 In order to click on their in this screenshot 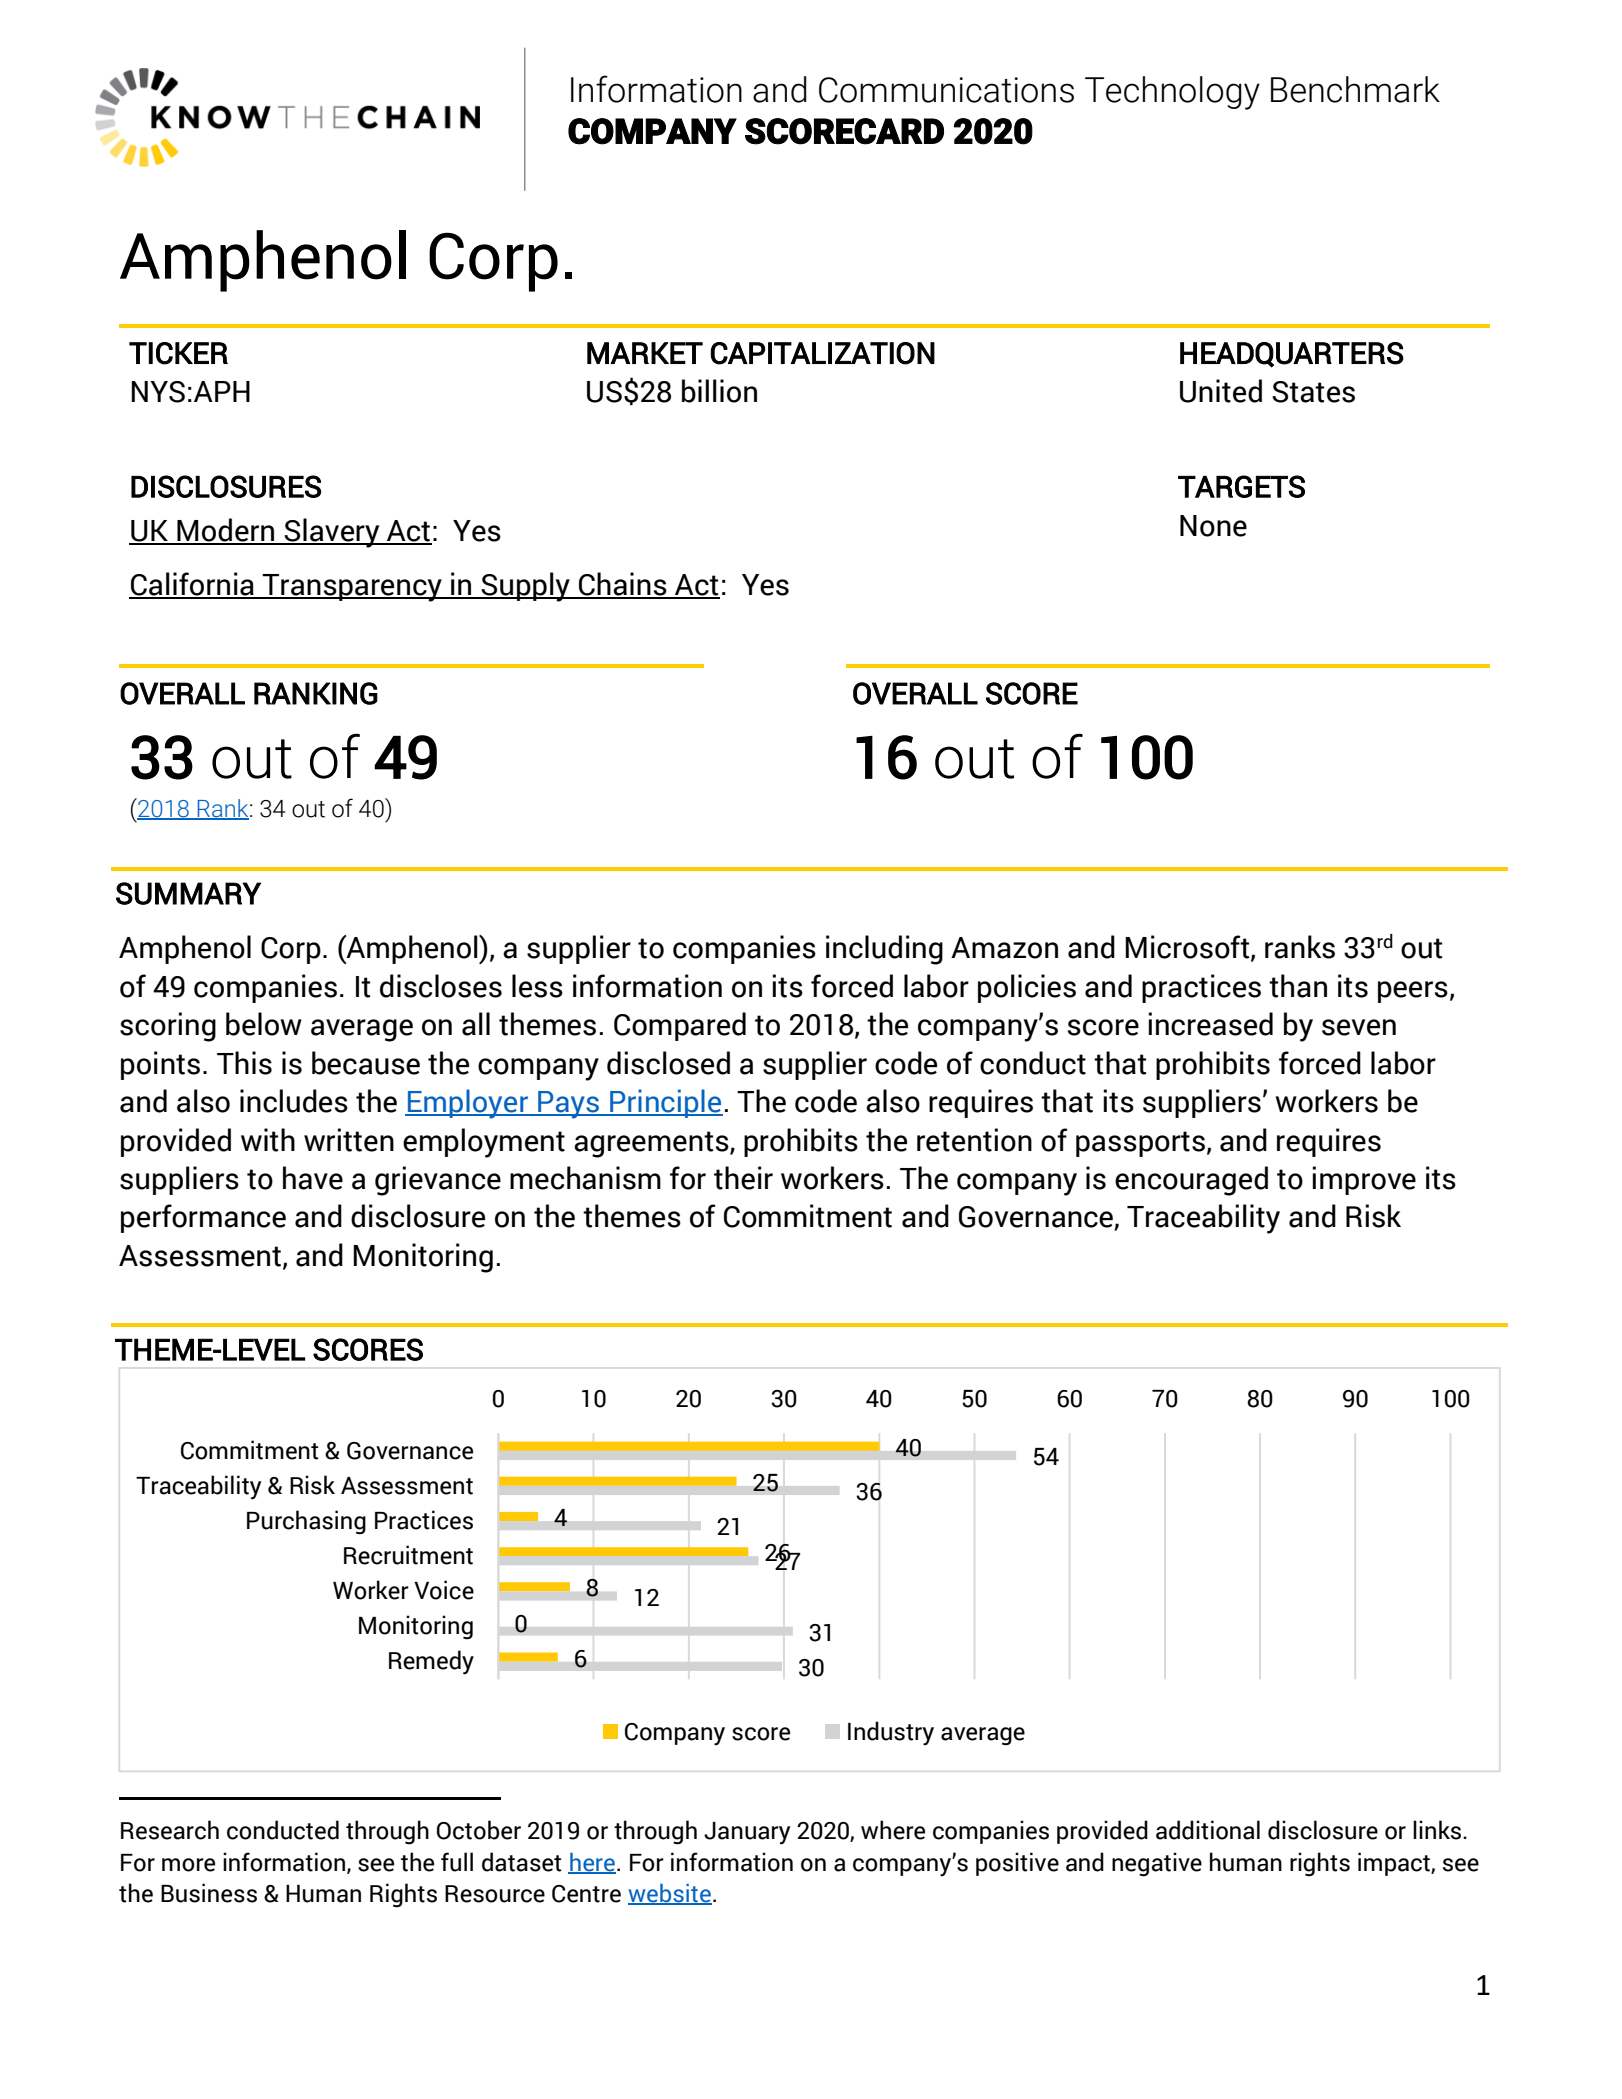, I will do `click(743, 1178)`.
